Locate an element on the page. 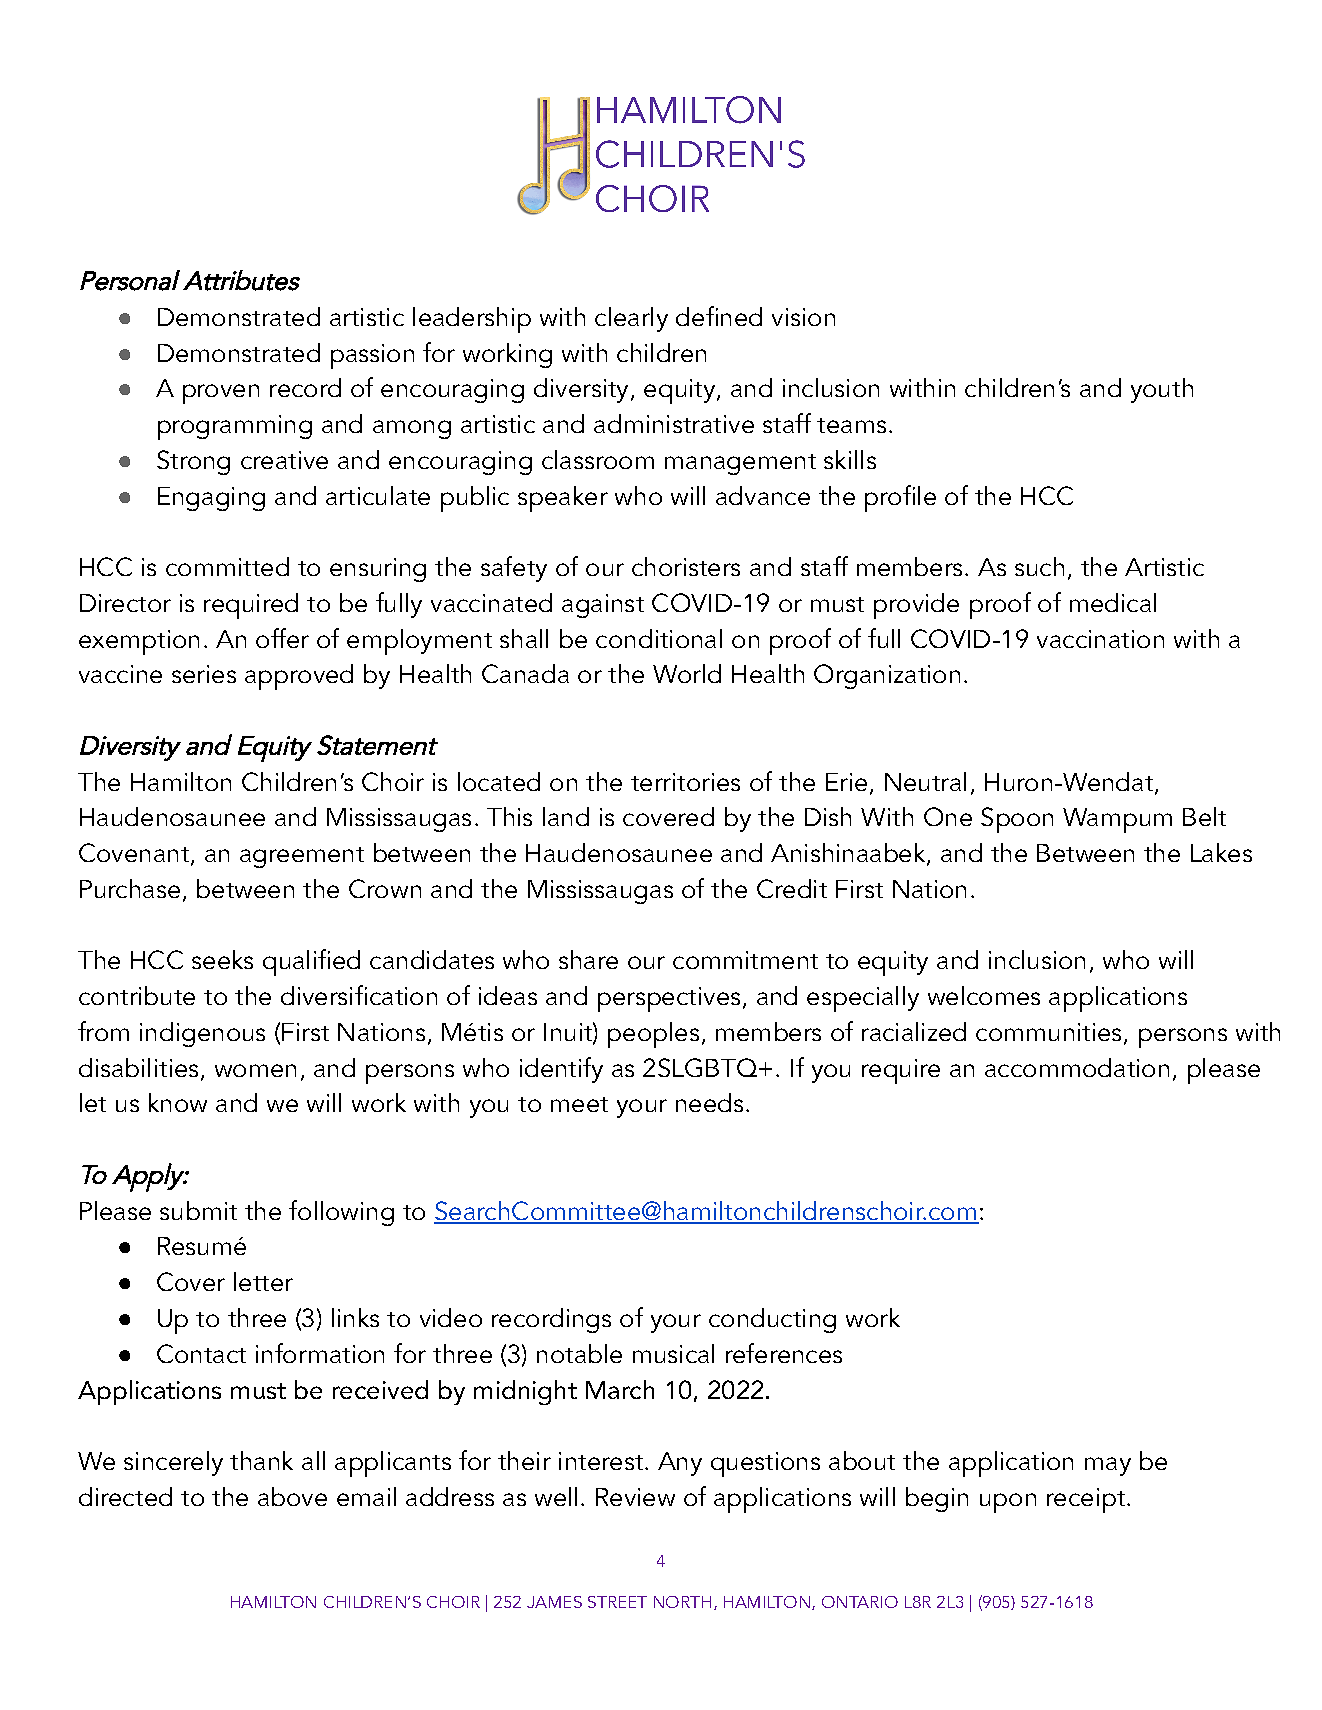  youth is located at coordinates (1162, 390).
